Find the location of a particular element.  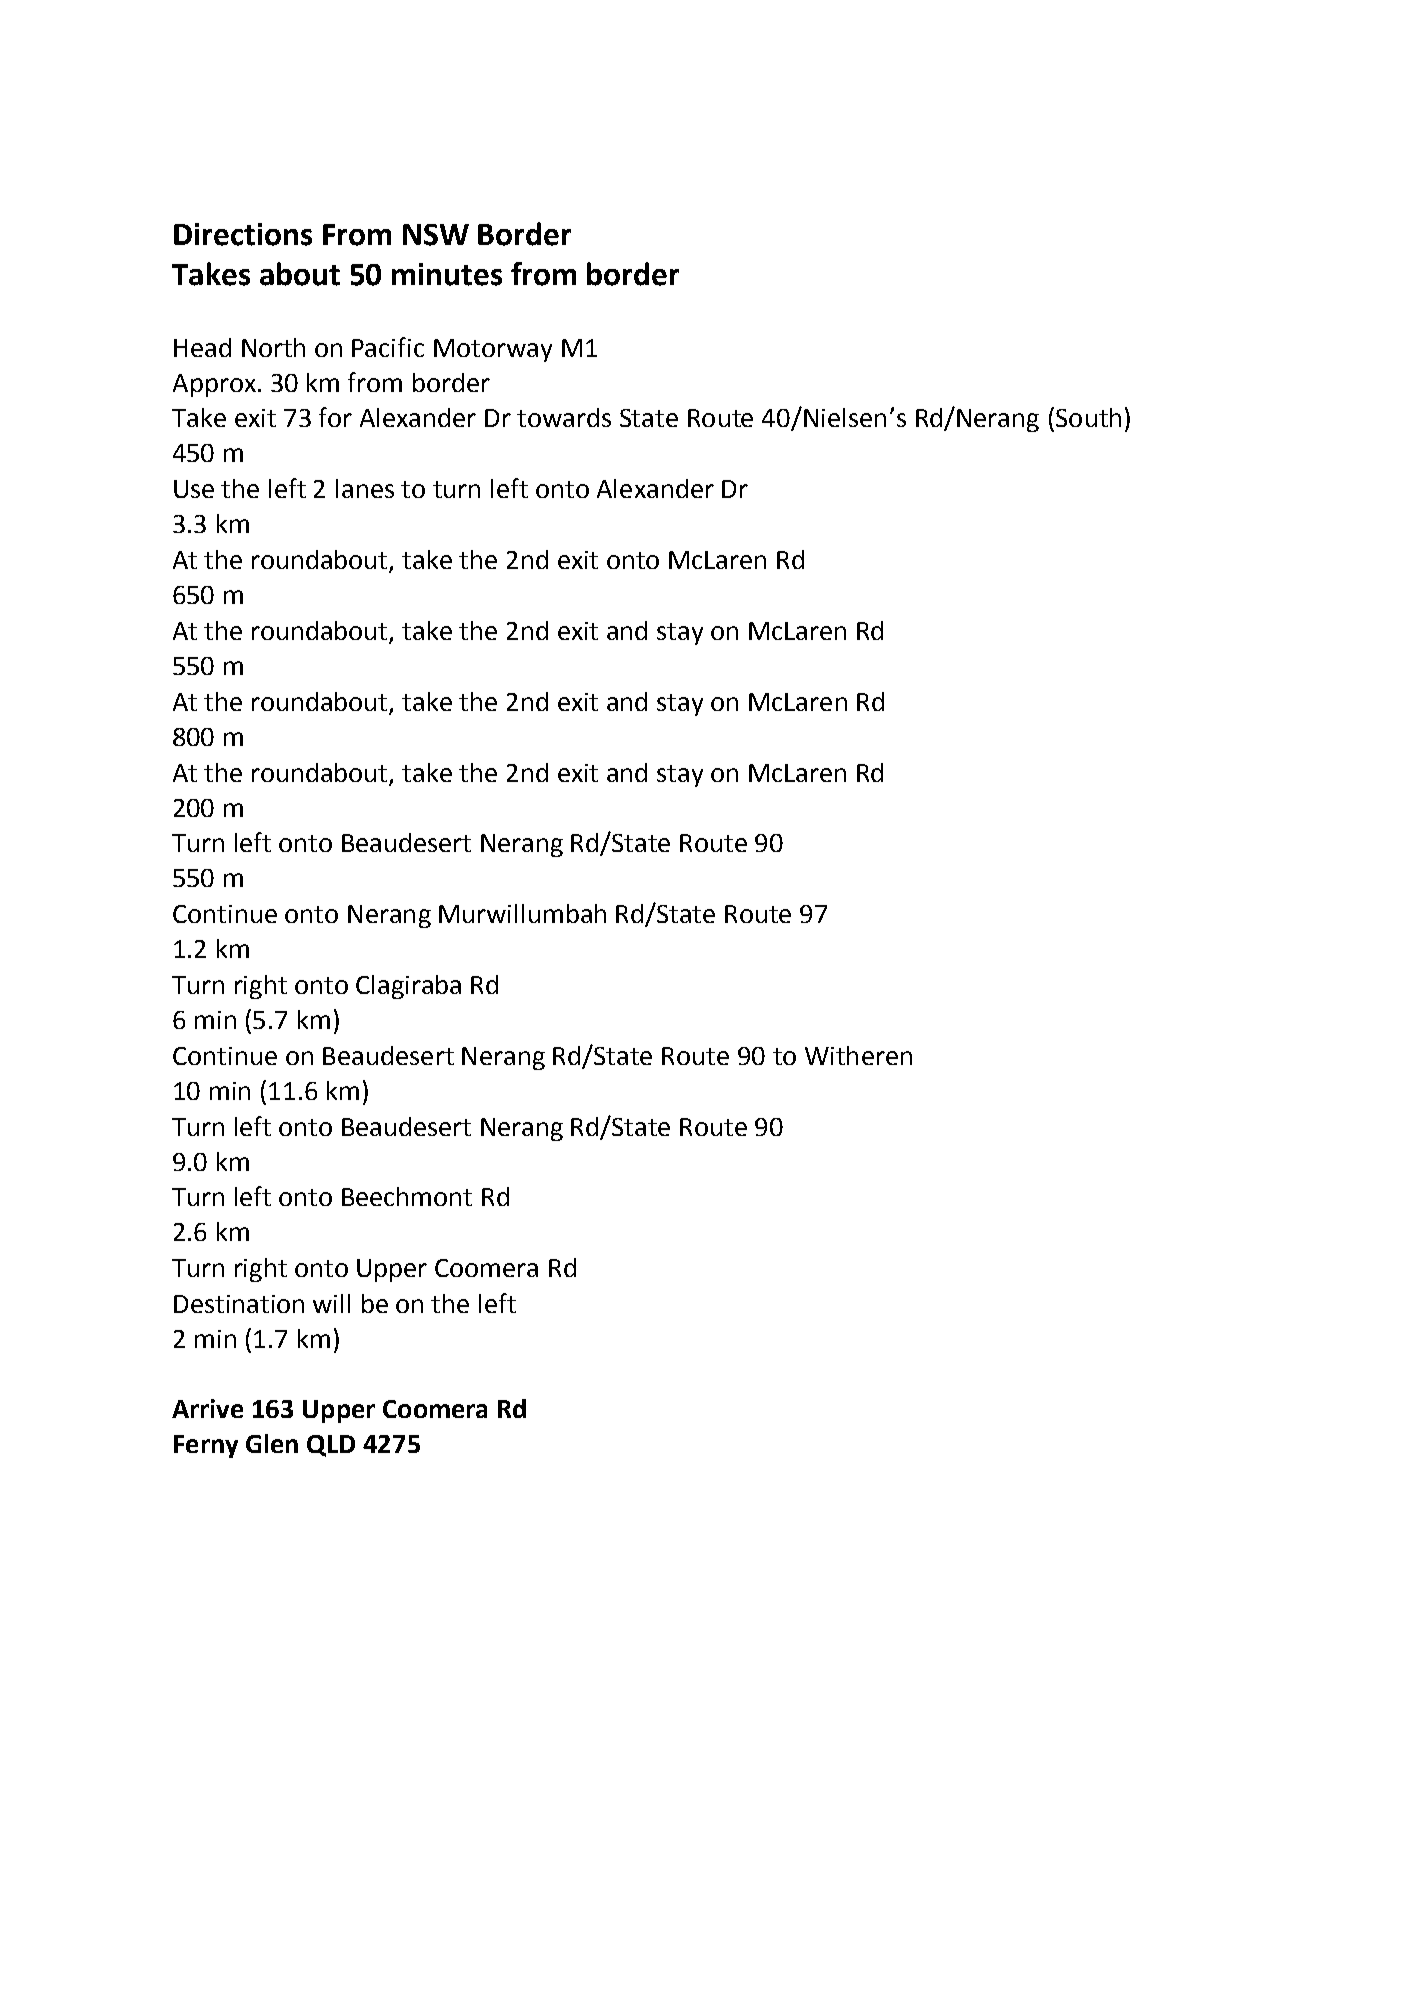

Glen is located at coordinates (272, 1443).
